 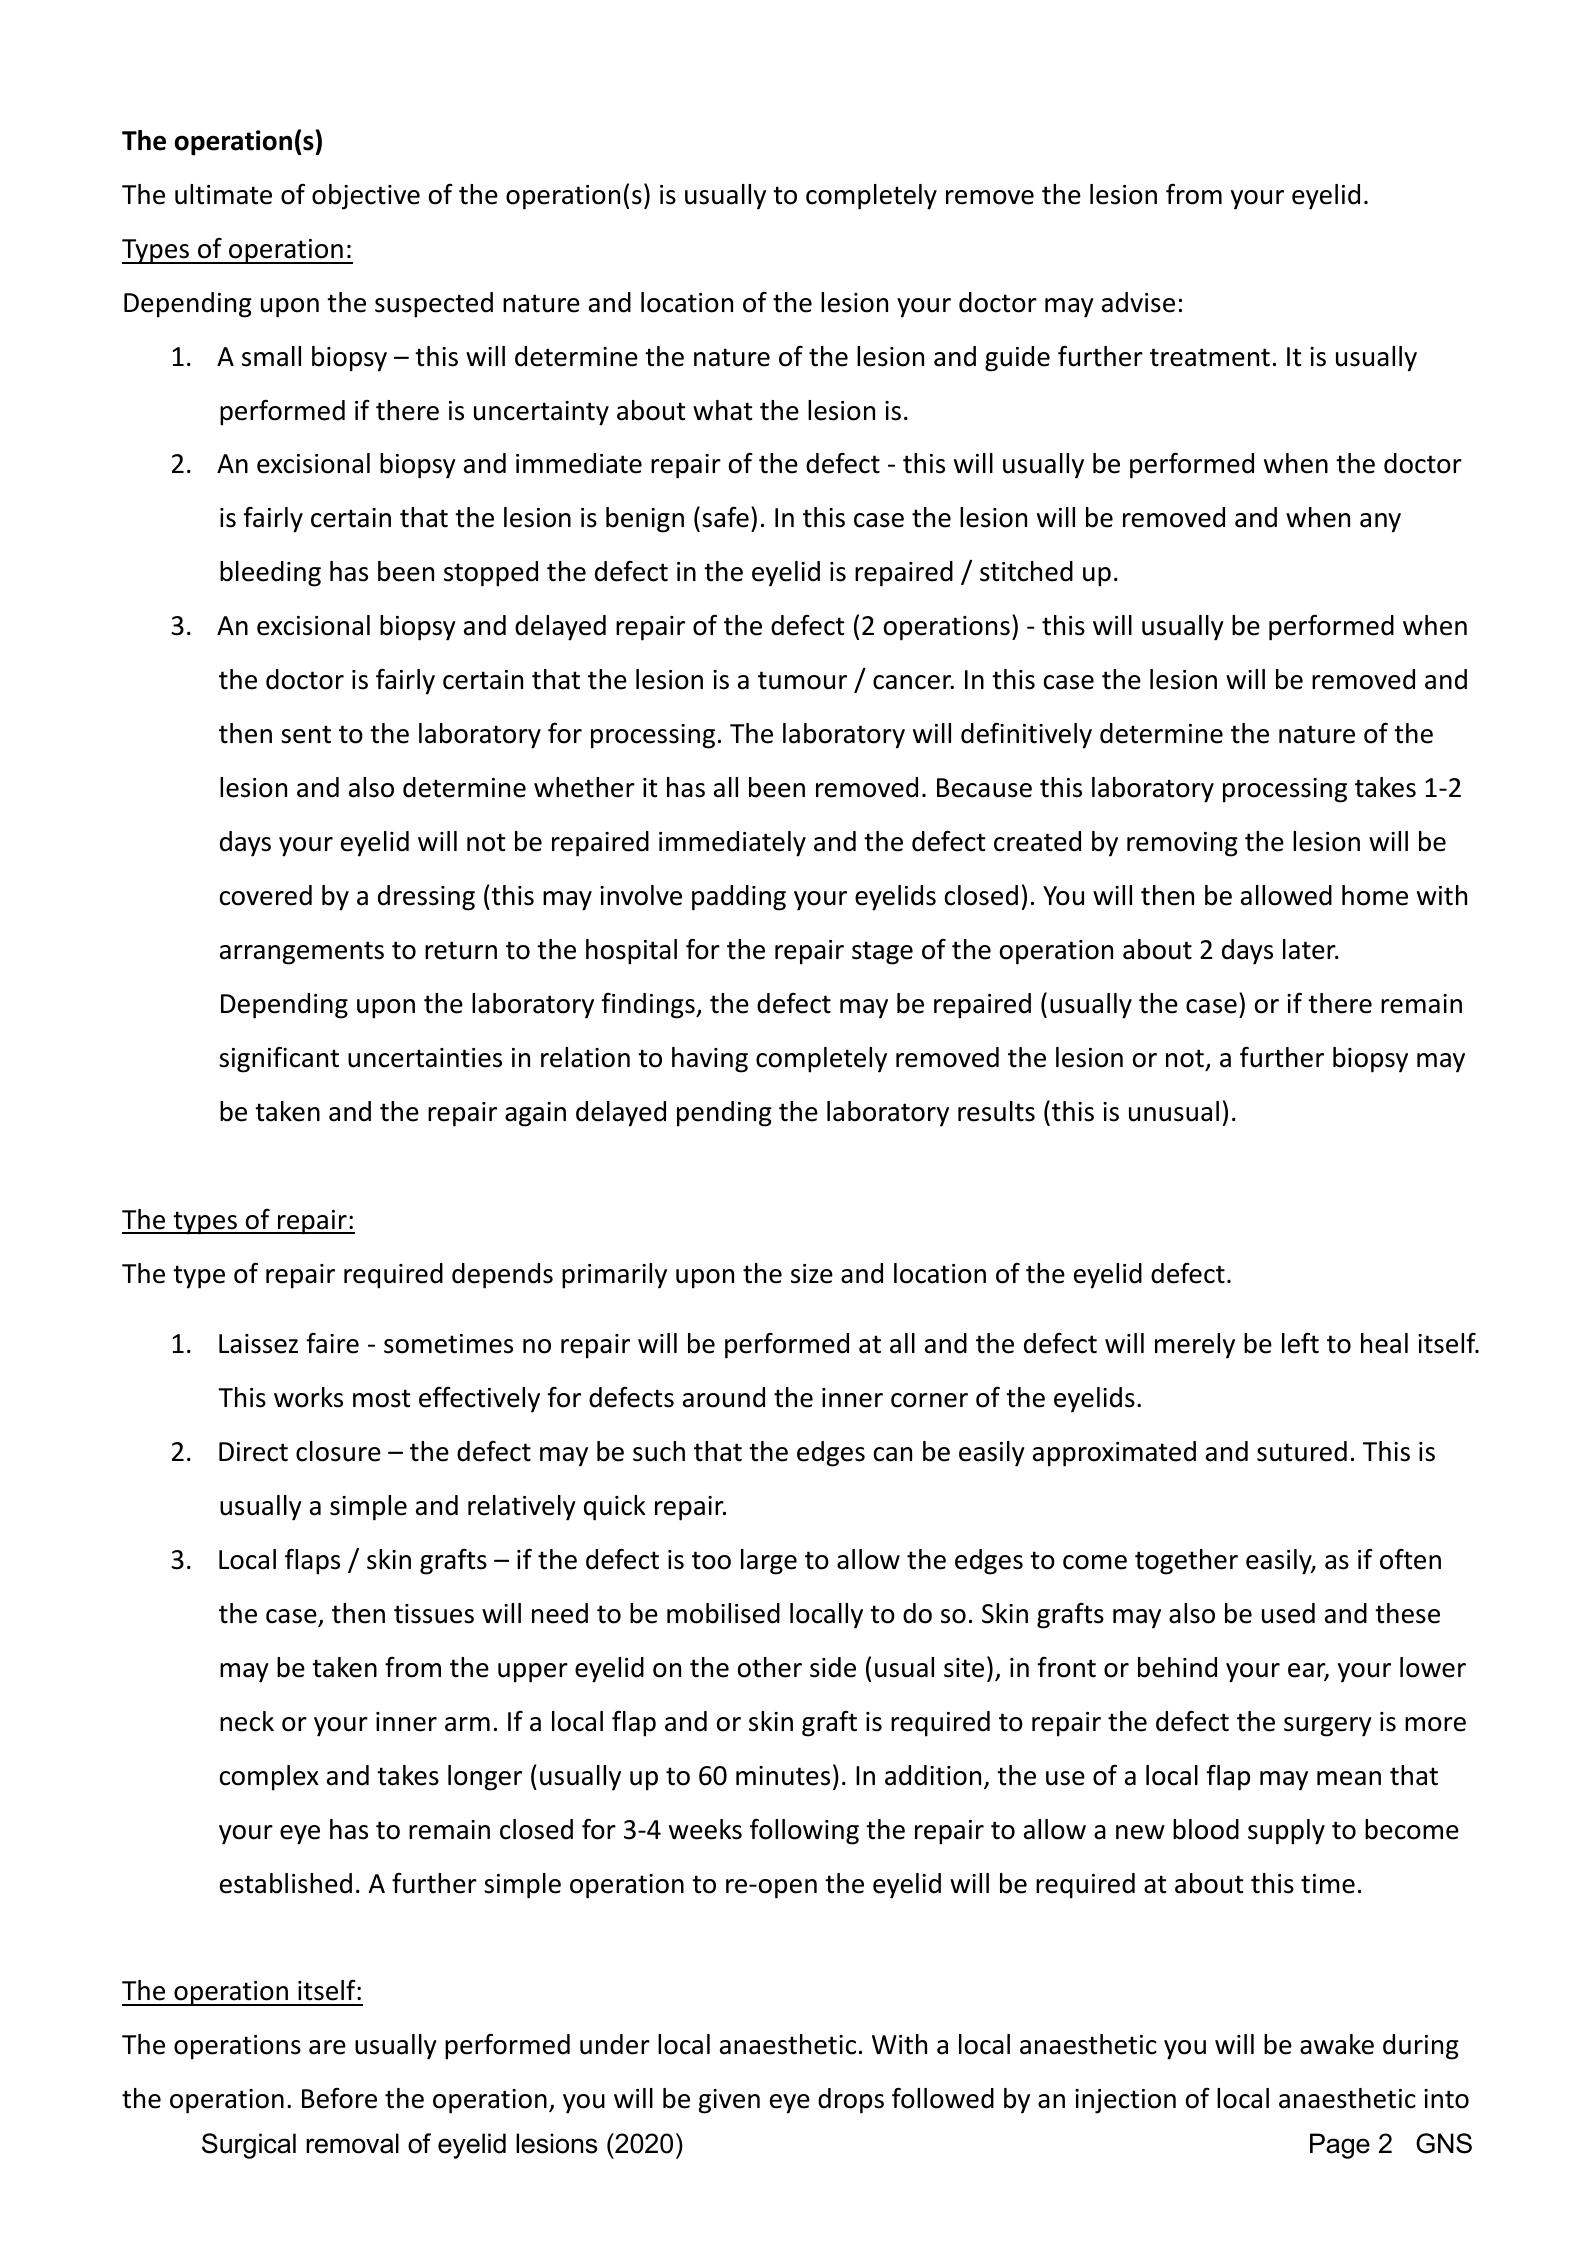 What do you see at coordinates (366, 197) in the page?
I see `objective` at bounding box center [366, 197].
